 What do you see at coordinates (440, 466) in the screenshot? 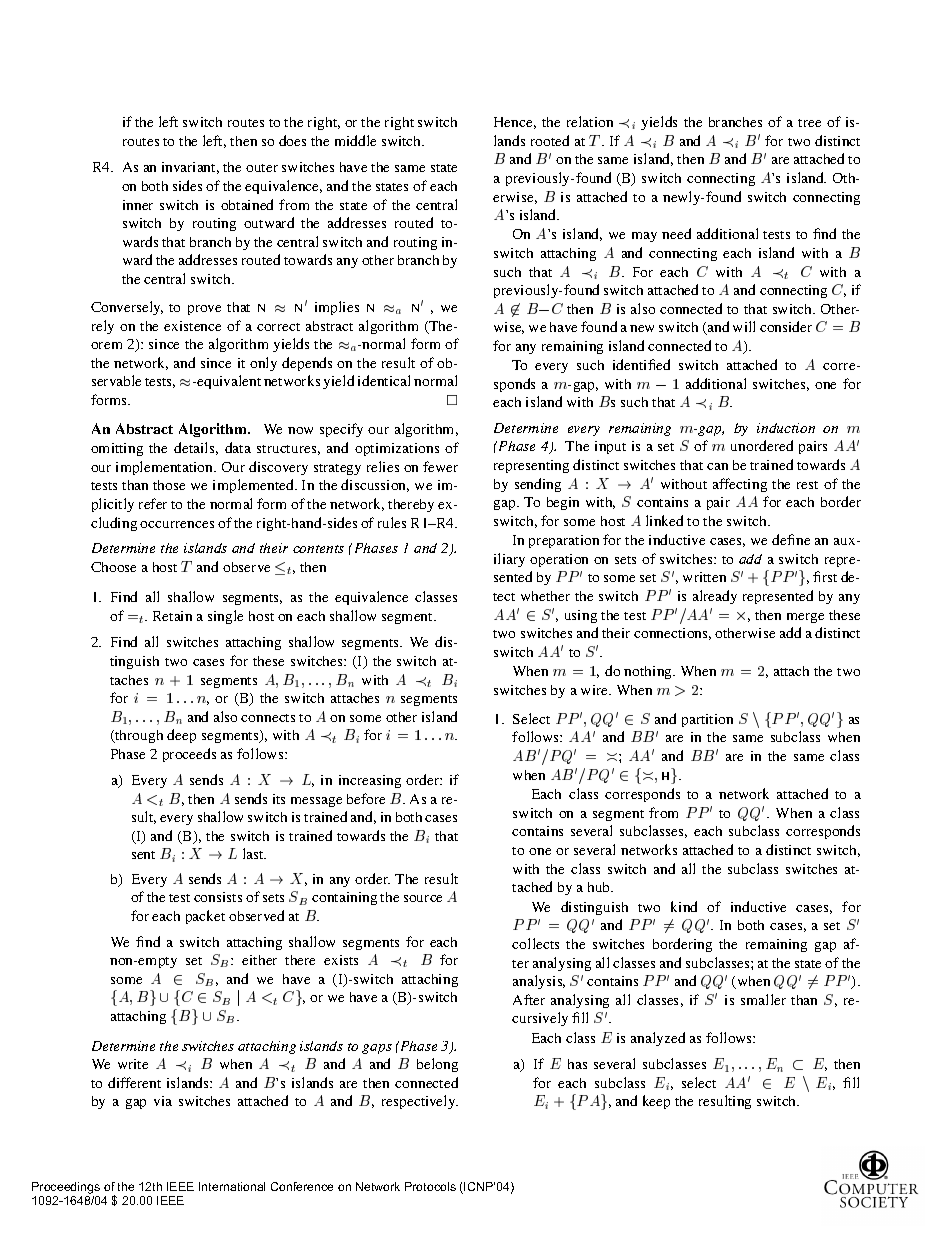
I see `fewer` at bounding box center [440, 466].
